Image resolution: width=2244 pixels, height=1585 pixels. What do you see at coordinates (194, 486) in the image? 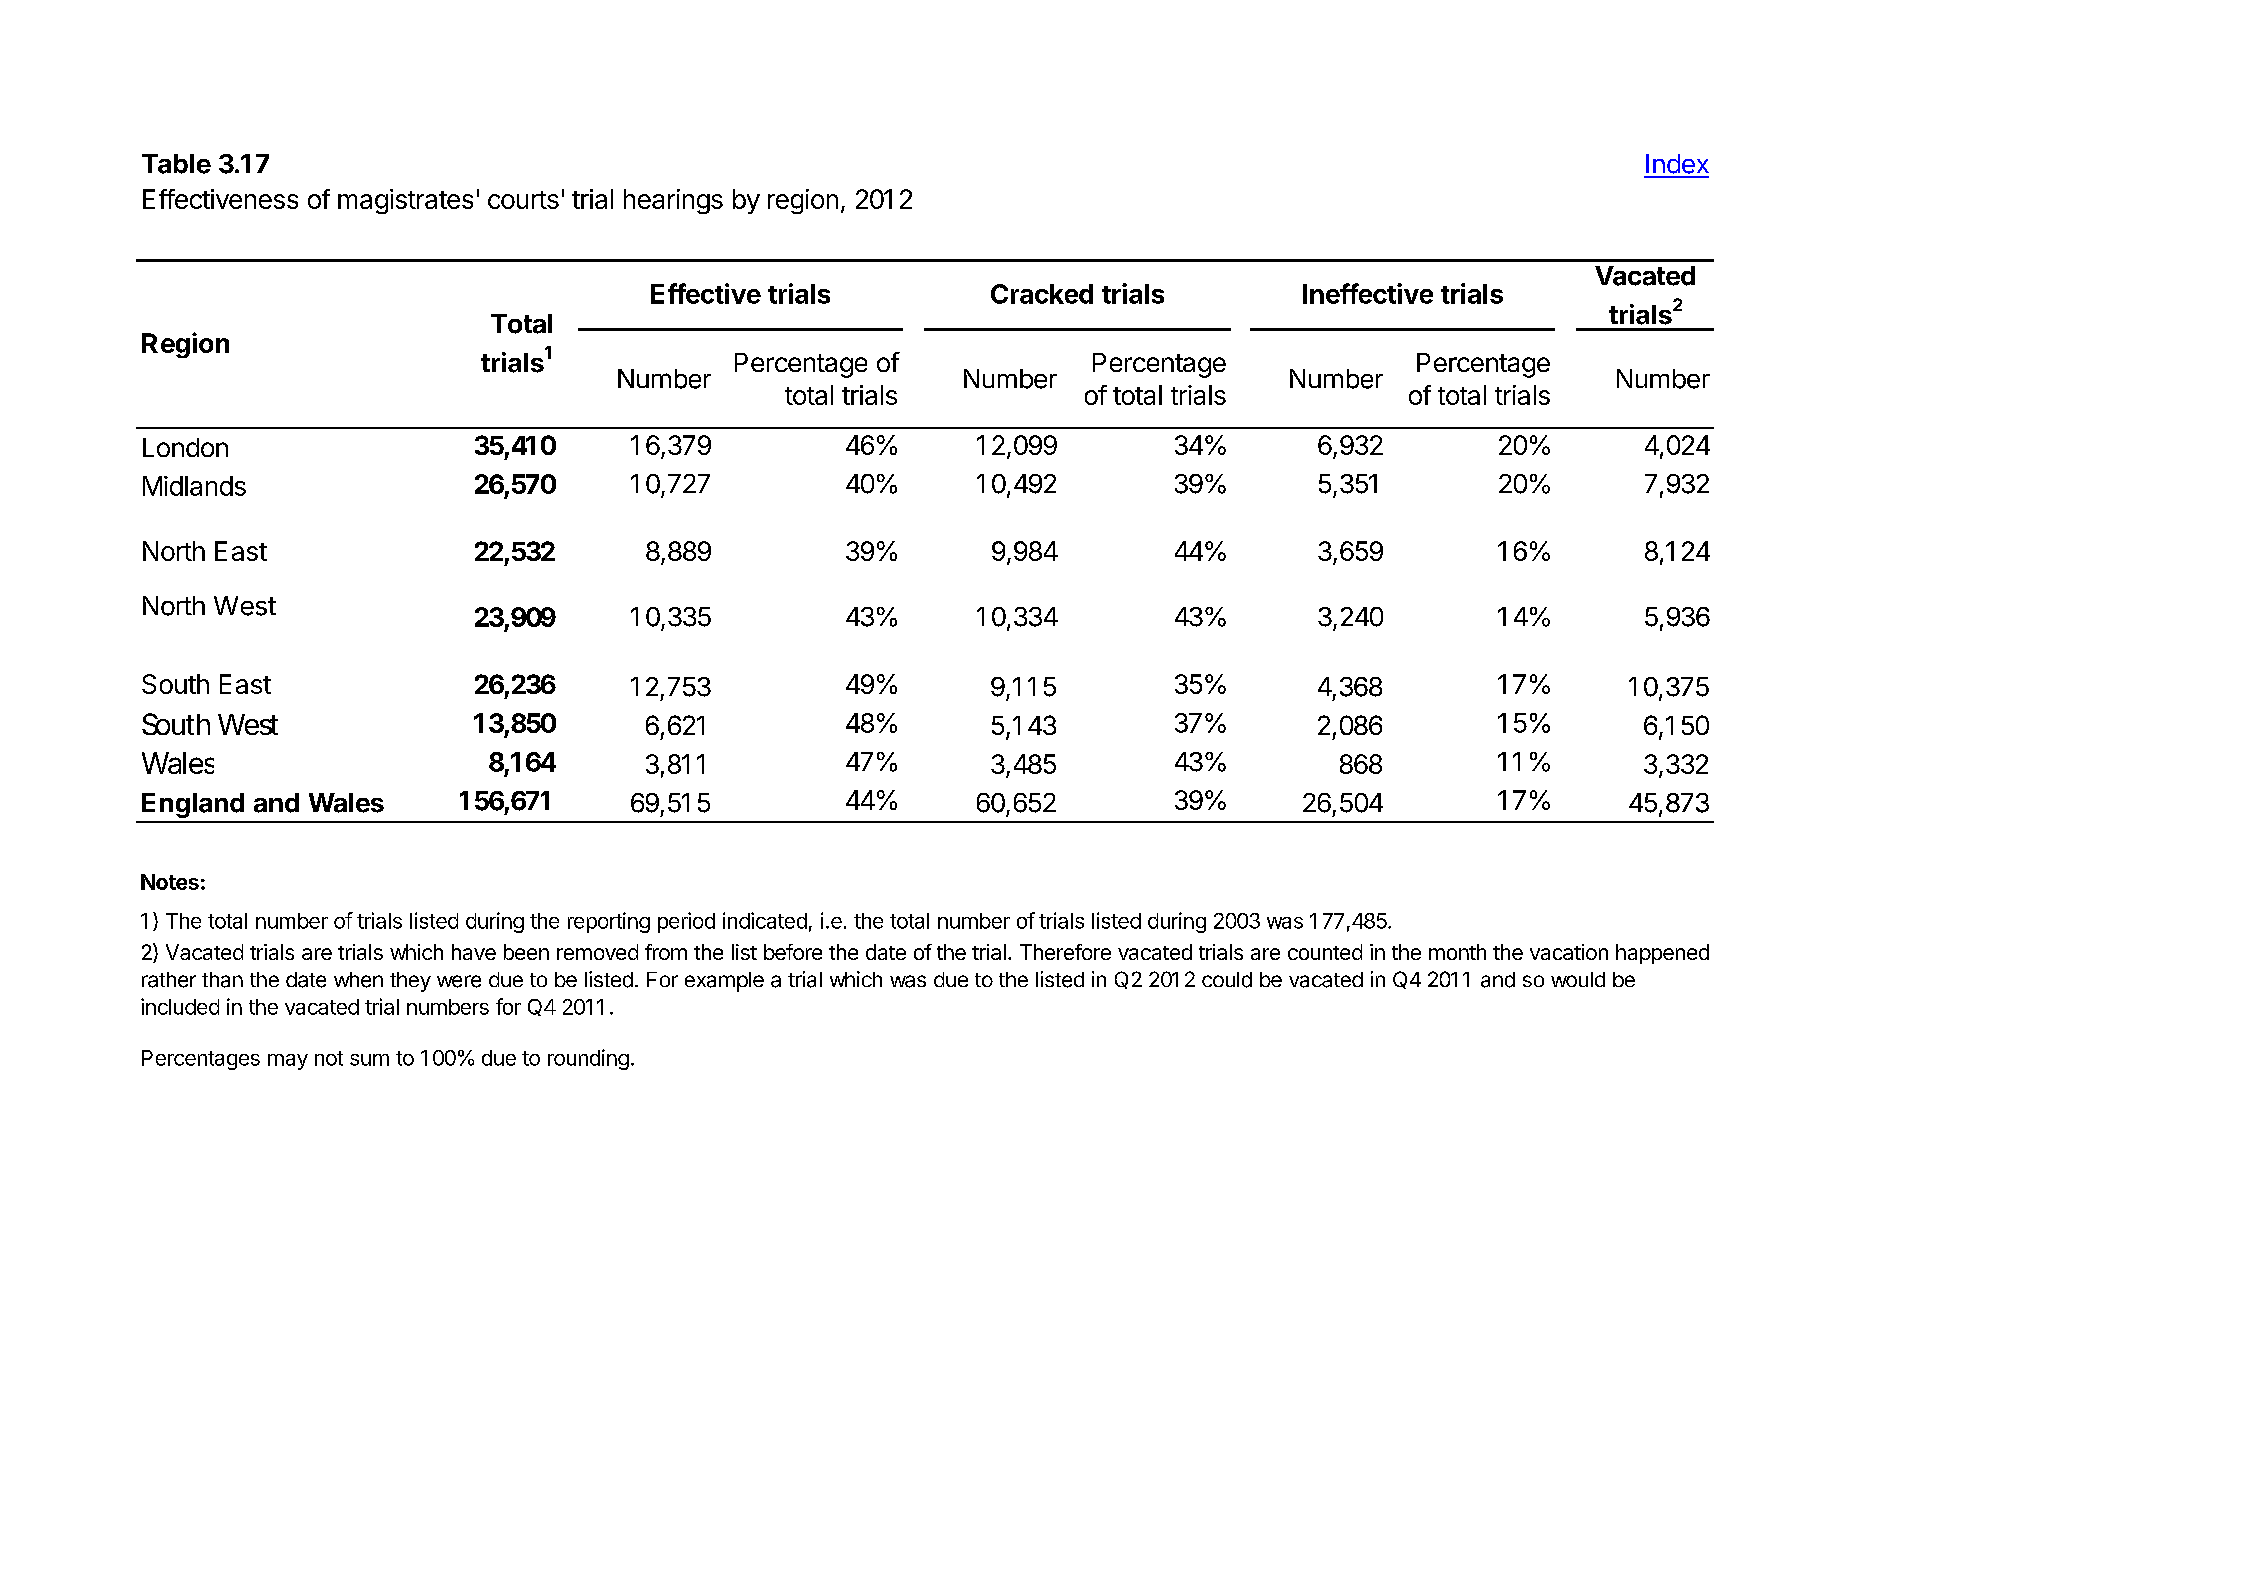
I see `Midlands` at bounding box center [194, 486].
